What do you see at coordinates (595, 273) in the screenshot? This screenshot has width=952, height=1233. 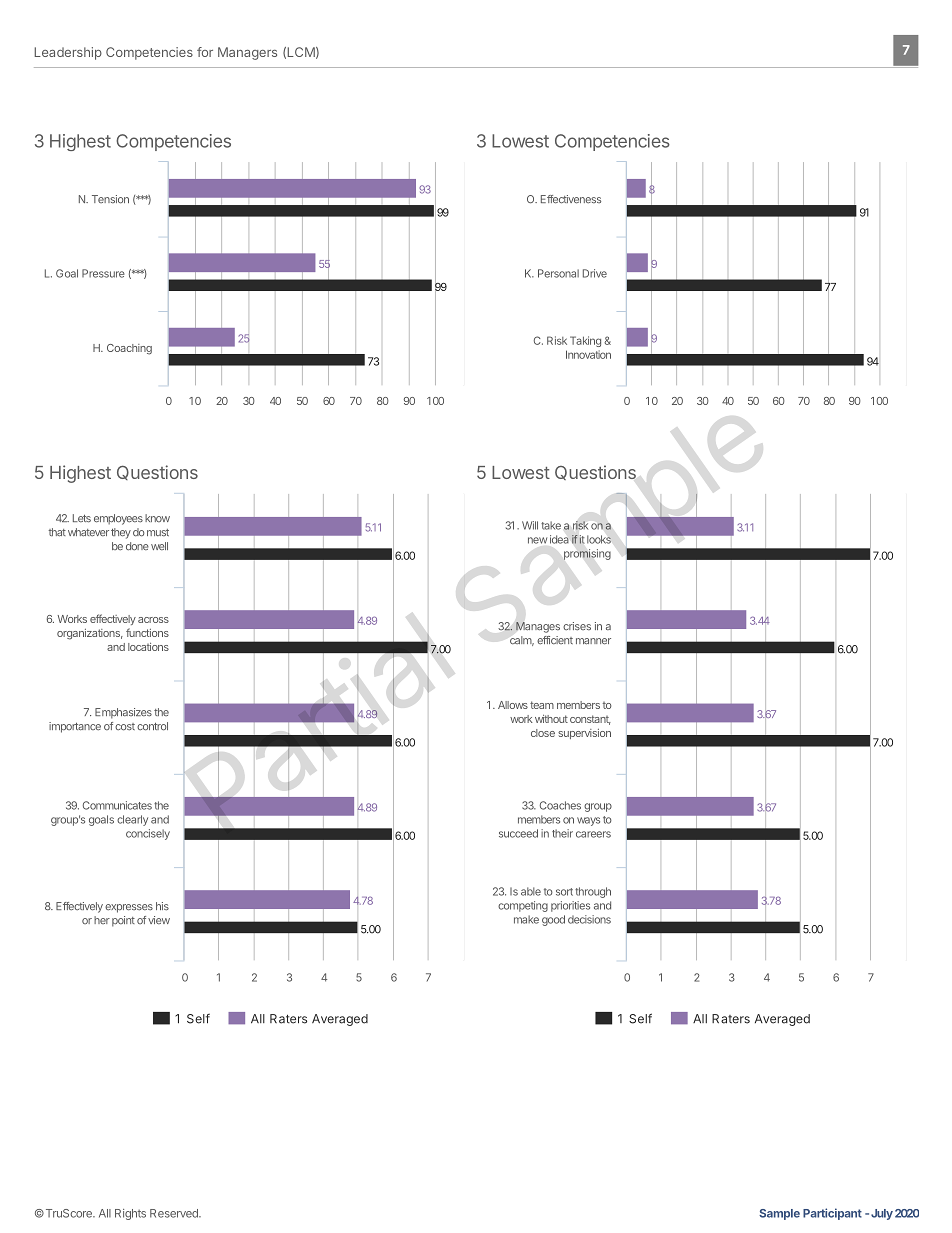 I see `Drive` at bounding box center [595, 273].
